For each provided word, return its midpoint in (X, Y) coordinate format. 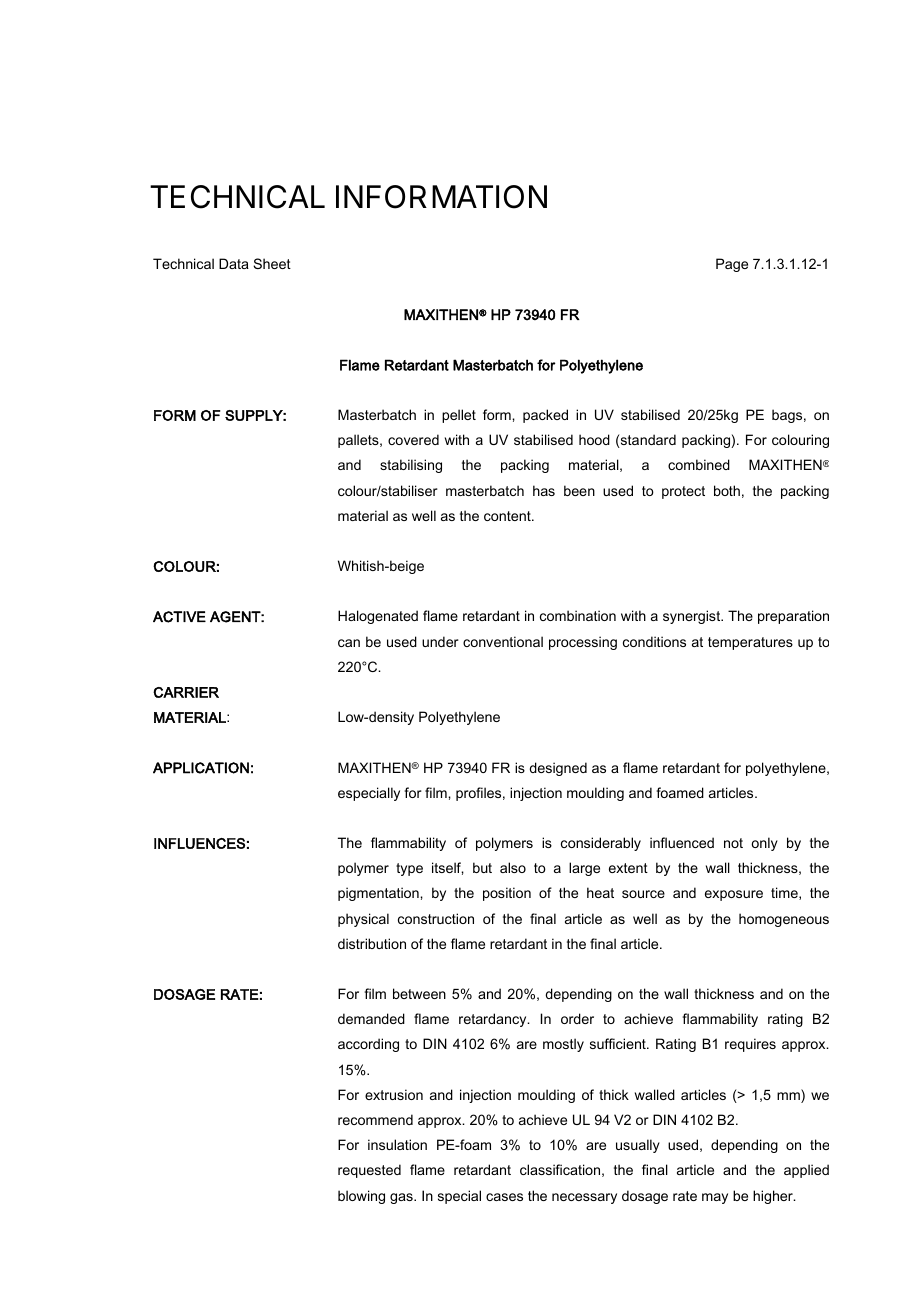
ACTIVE (179, 617)
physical (363, 920)
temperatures (750, 643)
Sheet (272, 263)
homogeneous (784, 920)
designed (558, 769)
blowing (361, 1197)
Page (732, 265)
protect (683, 492)
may (715, 1198)
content (508, 516)
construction (436, 918)
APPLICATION (201, 768)
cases (504, 1197)
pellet (459, 416)
